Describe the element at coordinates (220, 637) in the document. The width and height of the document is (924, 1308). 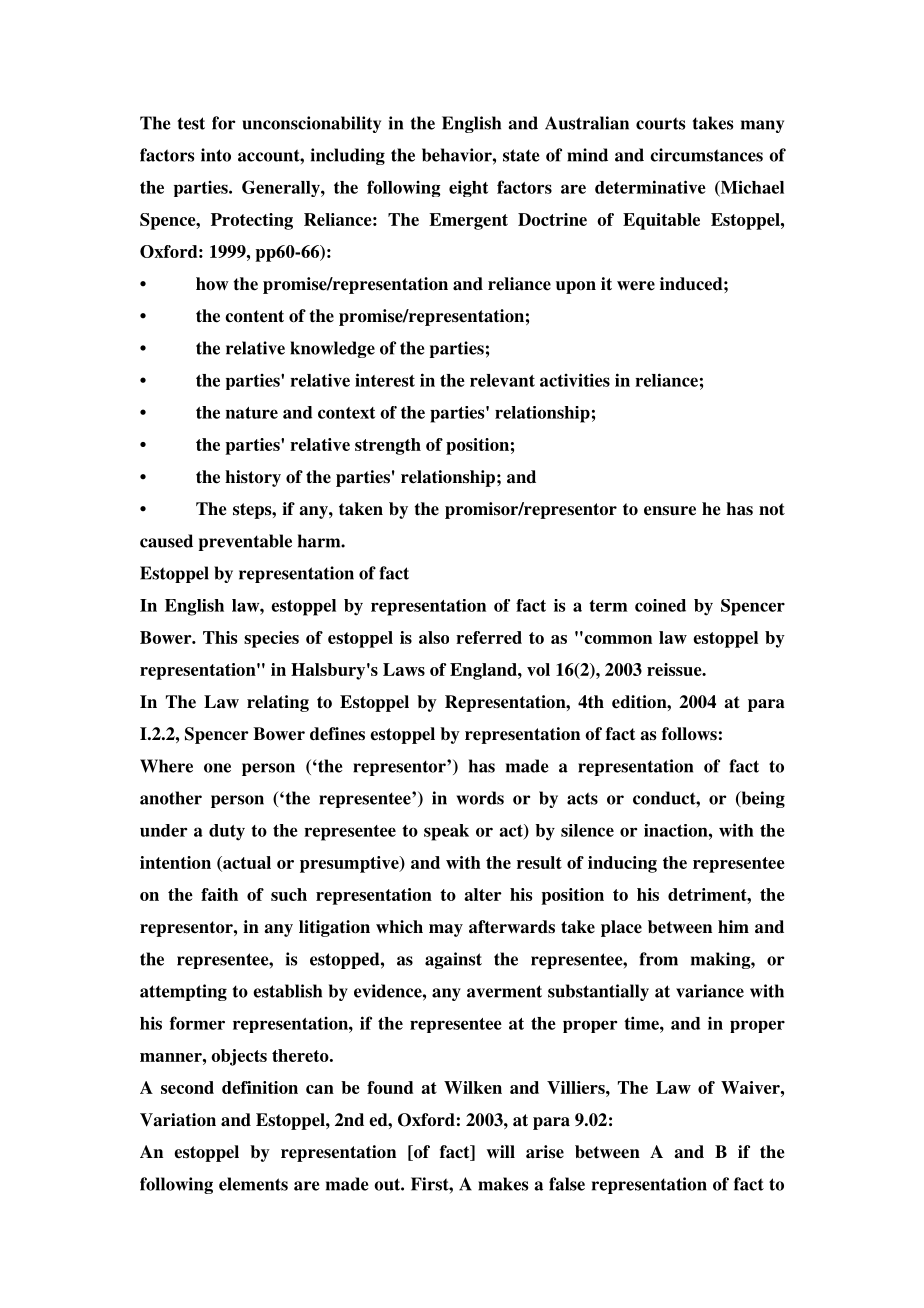
I see `This` at that location.
